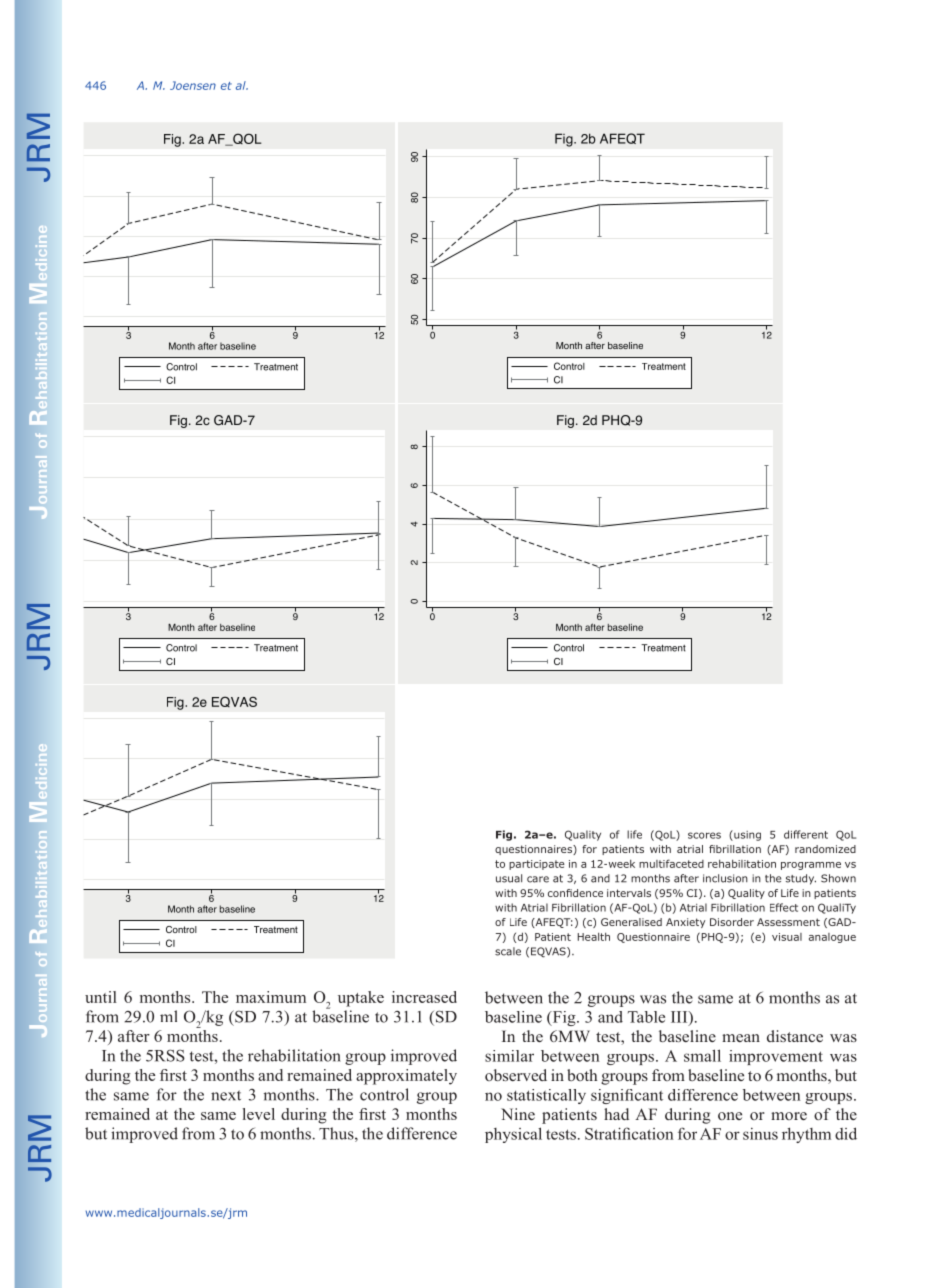 This screenshot has height=1288, width=942. Describe the element at coordinates (508, 951) in the screenshot. I see `scale` at that location.
